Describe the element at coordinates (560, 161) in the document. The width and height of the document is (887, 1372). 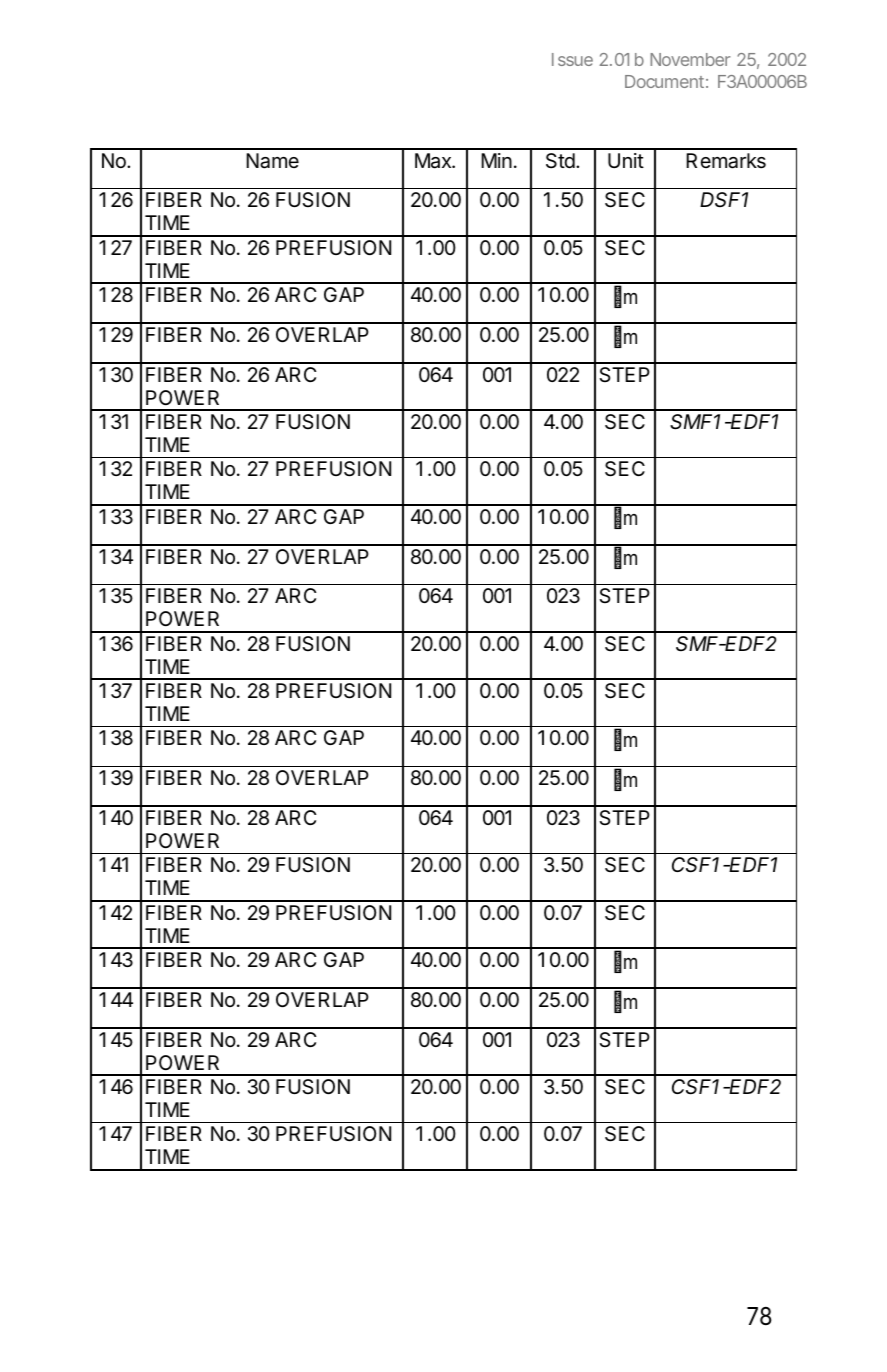
I see `Std` at that location.
